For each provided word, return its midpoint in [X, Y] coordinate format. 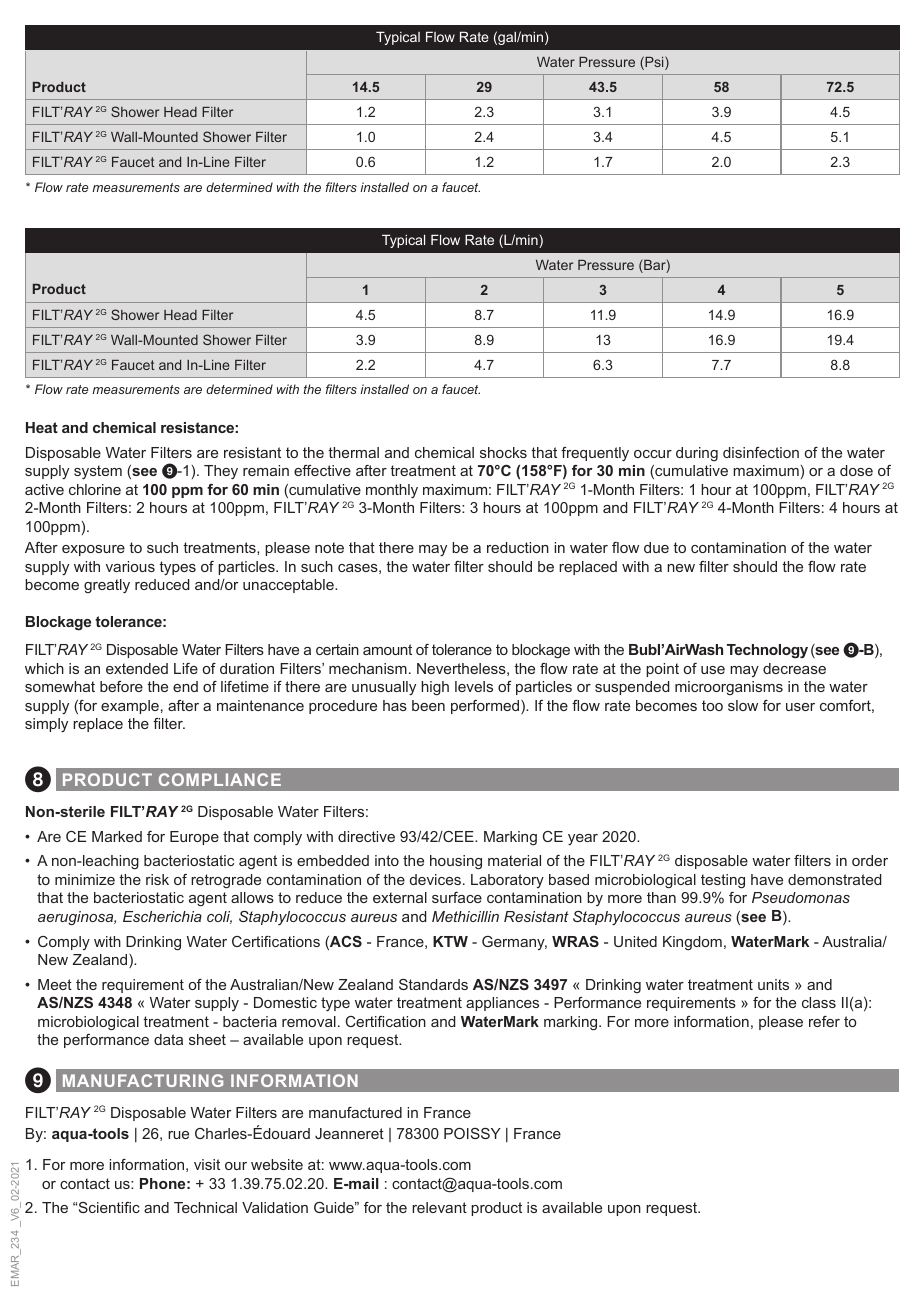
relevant [439, 1207]
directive [366, 836]
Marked [117, 836]
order [870, 860]
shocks [503, 452]
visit [207, 1164]
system [98, 472]
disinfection [761, 452]
